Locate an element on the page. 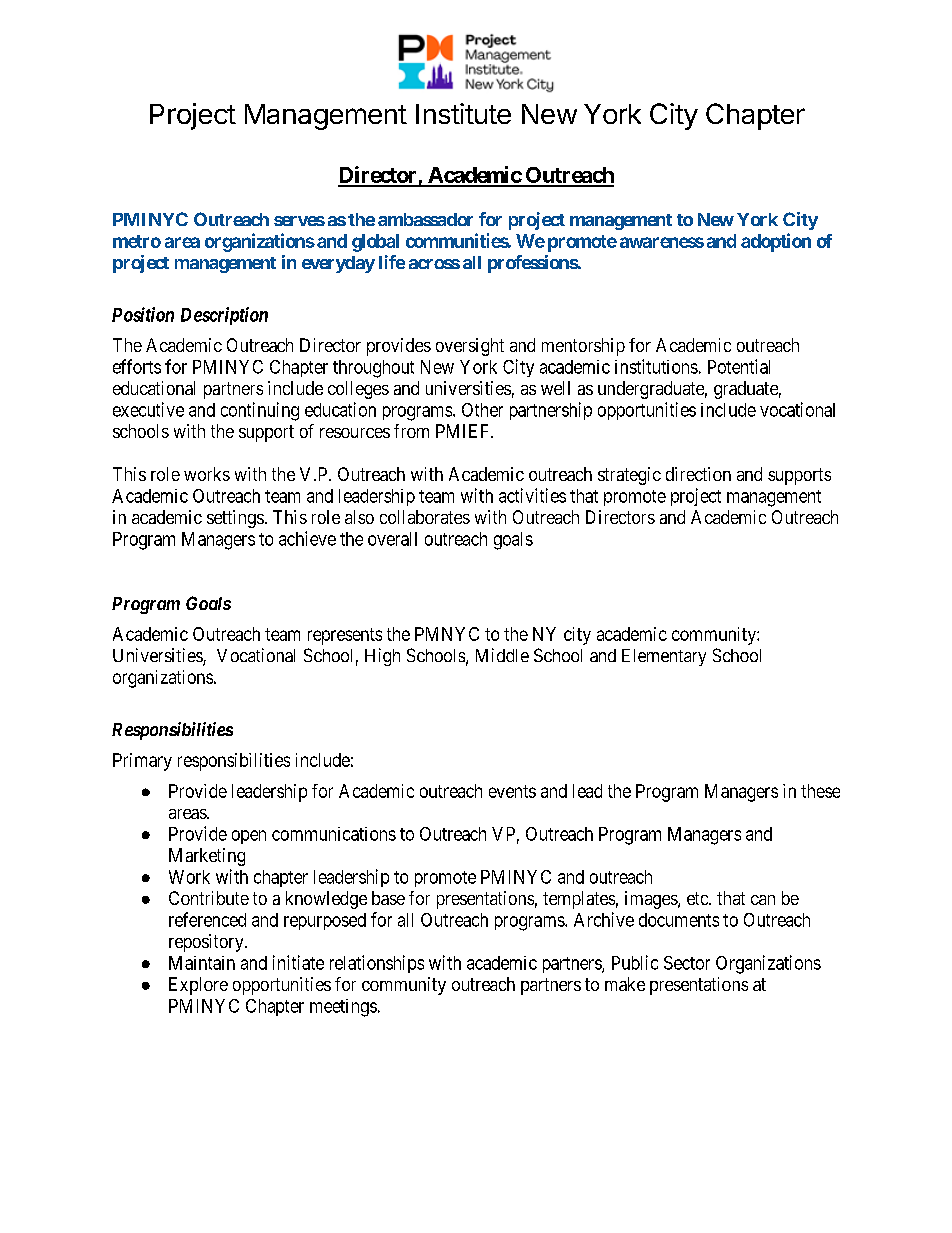 This image has width=952, height=1233. direction is located at coordinates (698, 474).
